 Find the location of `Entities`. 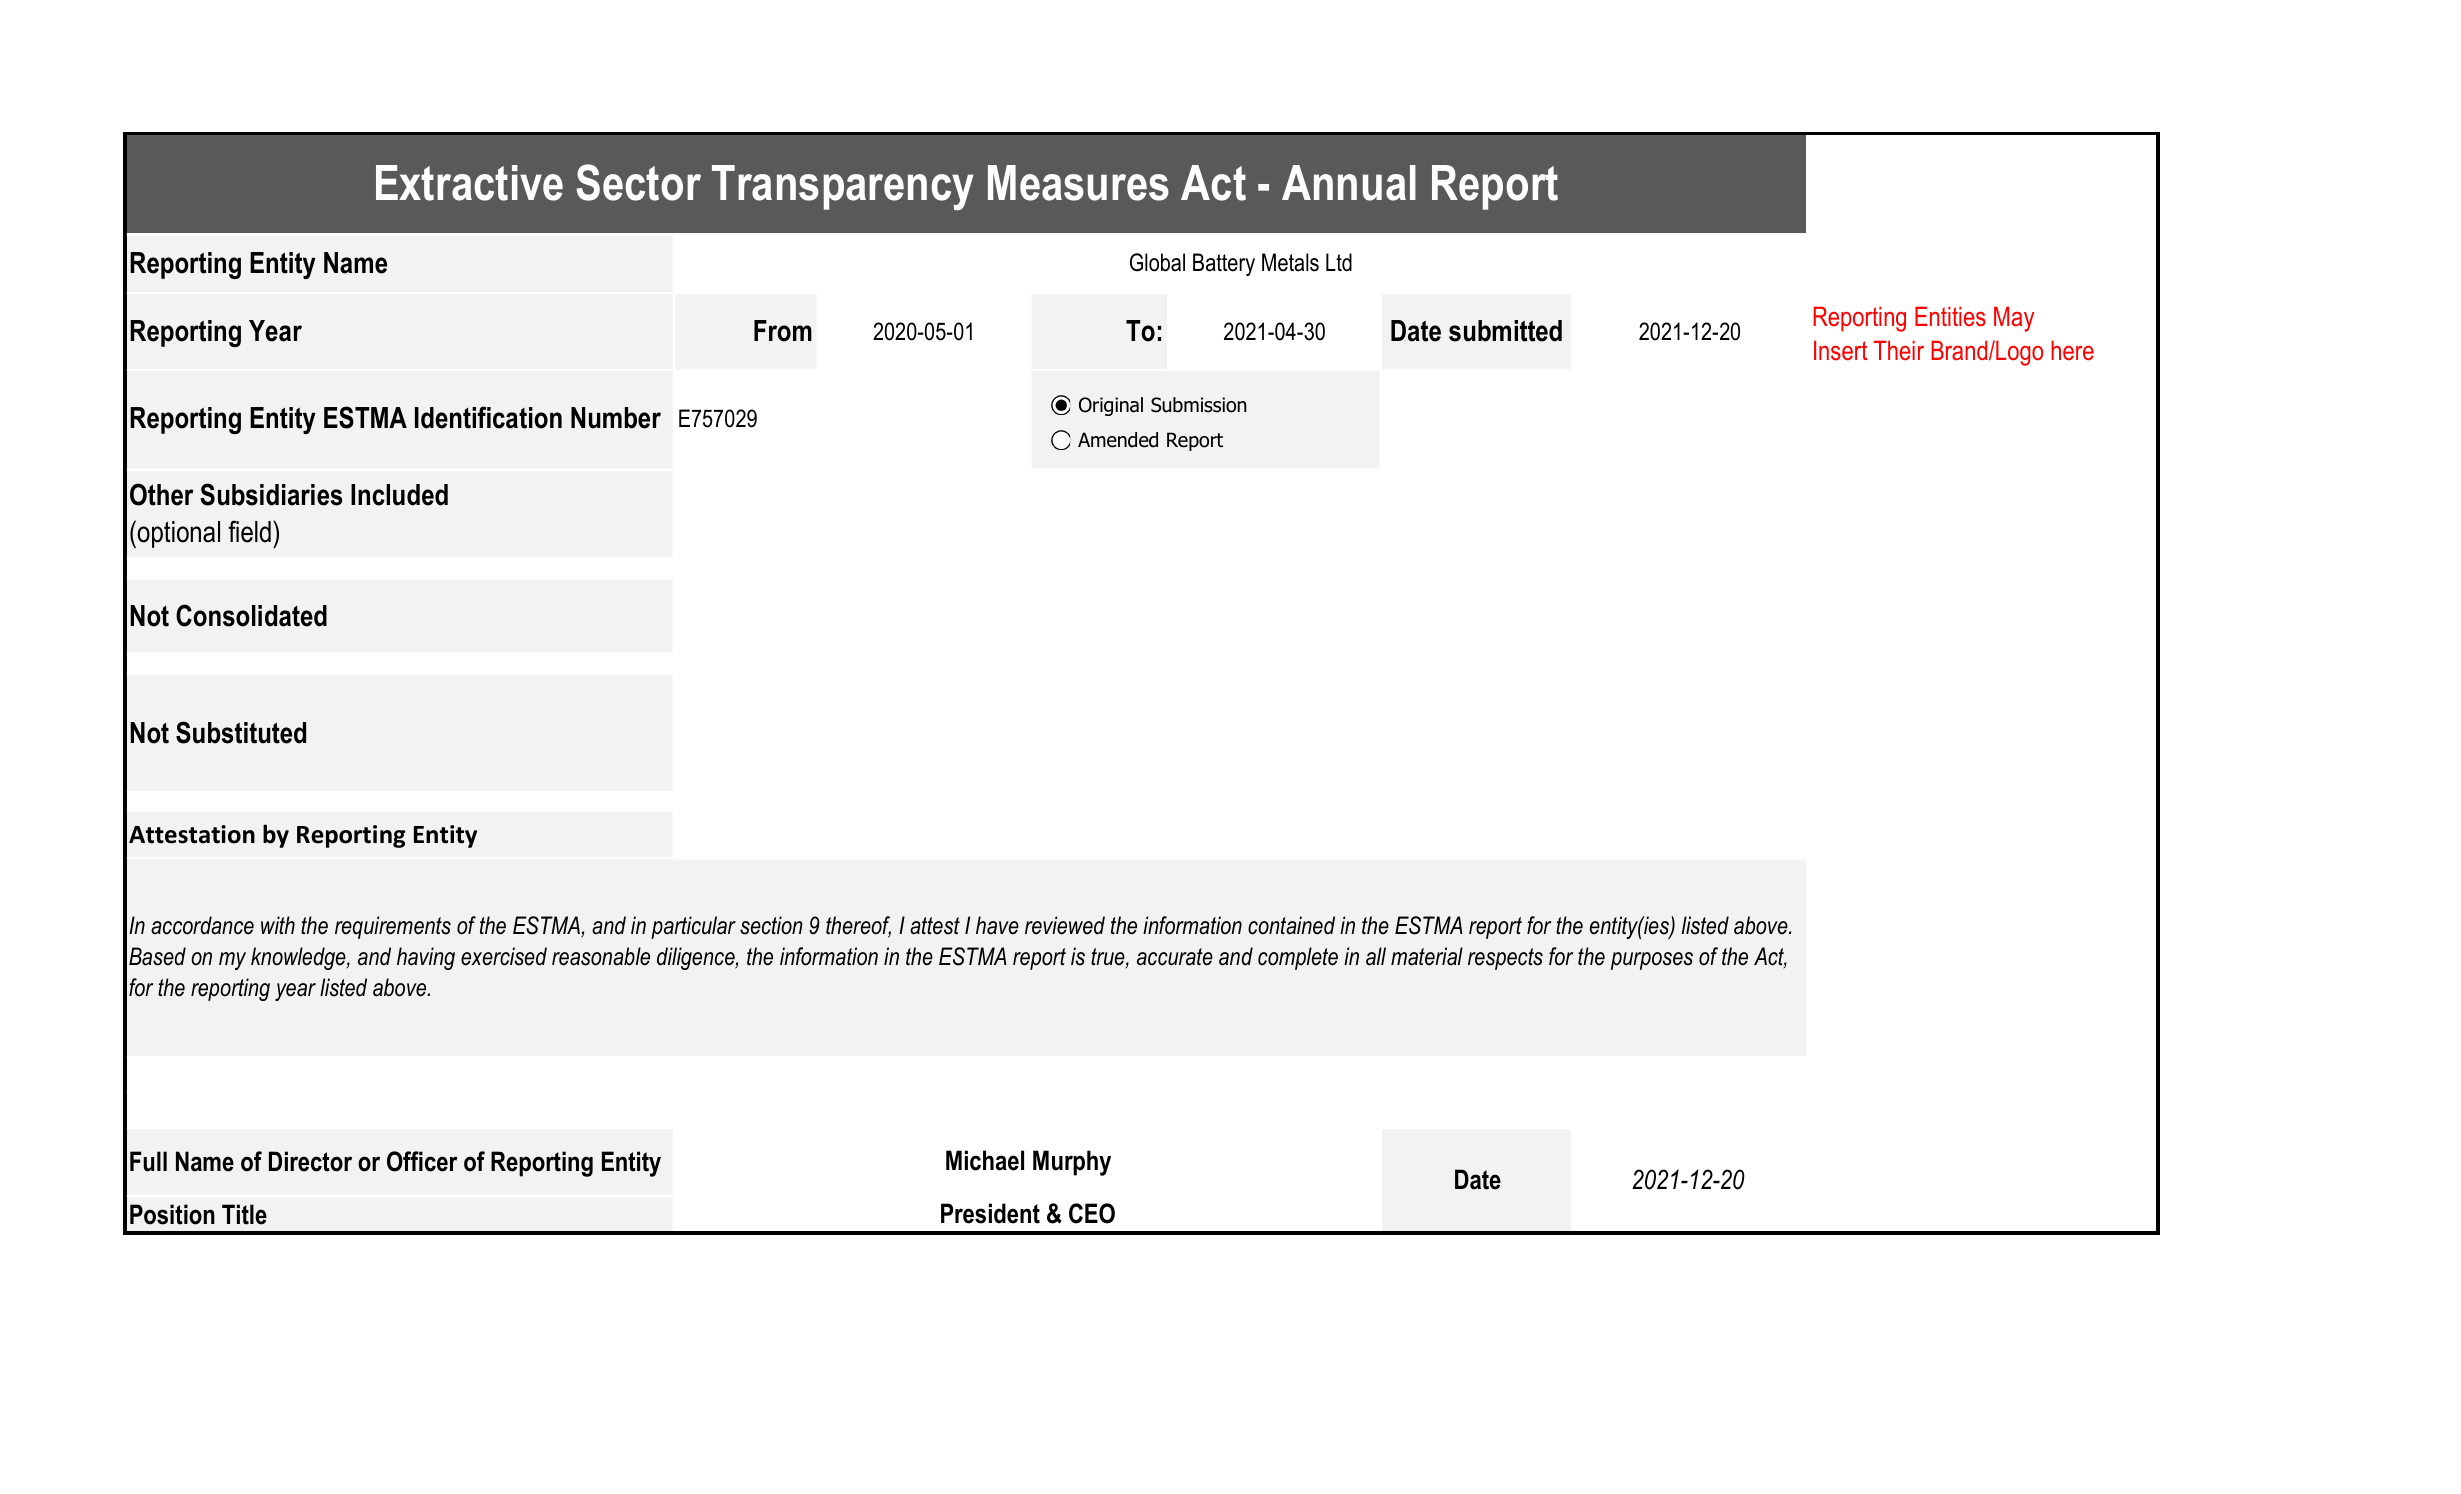

Entities is located at coordinates (1950, 317).
